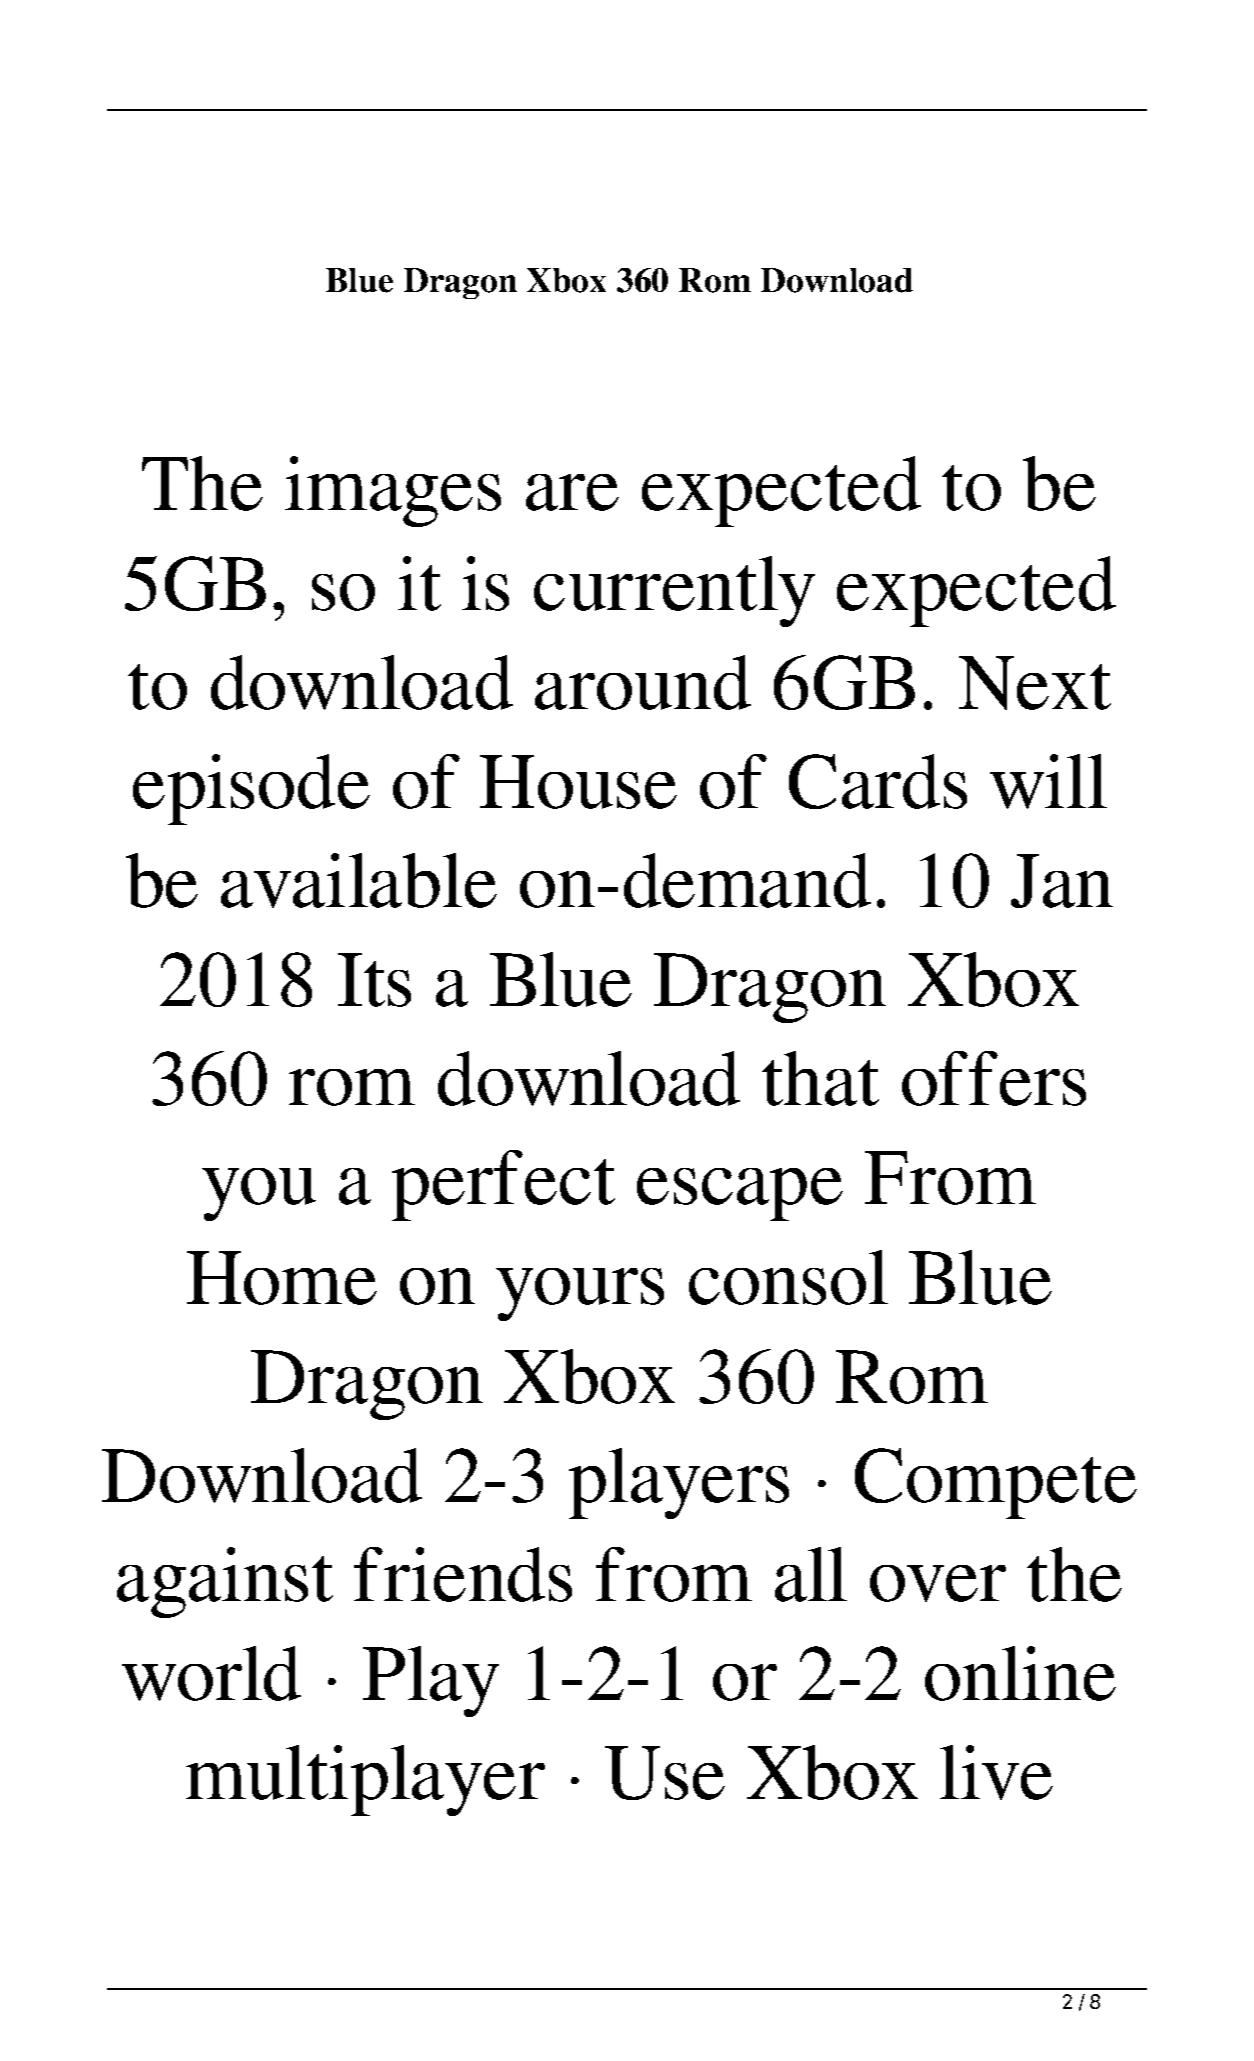  I want to click on Home, so click(282, 1278).
